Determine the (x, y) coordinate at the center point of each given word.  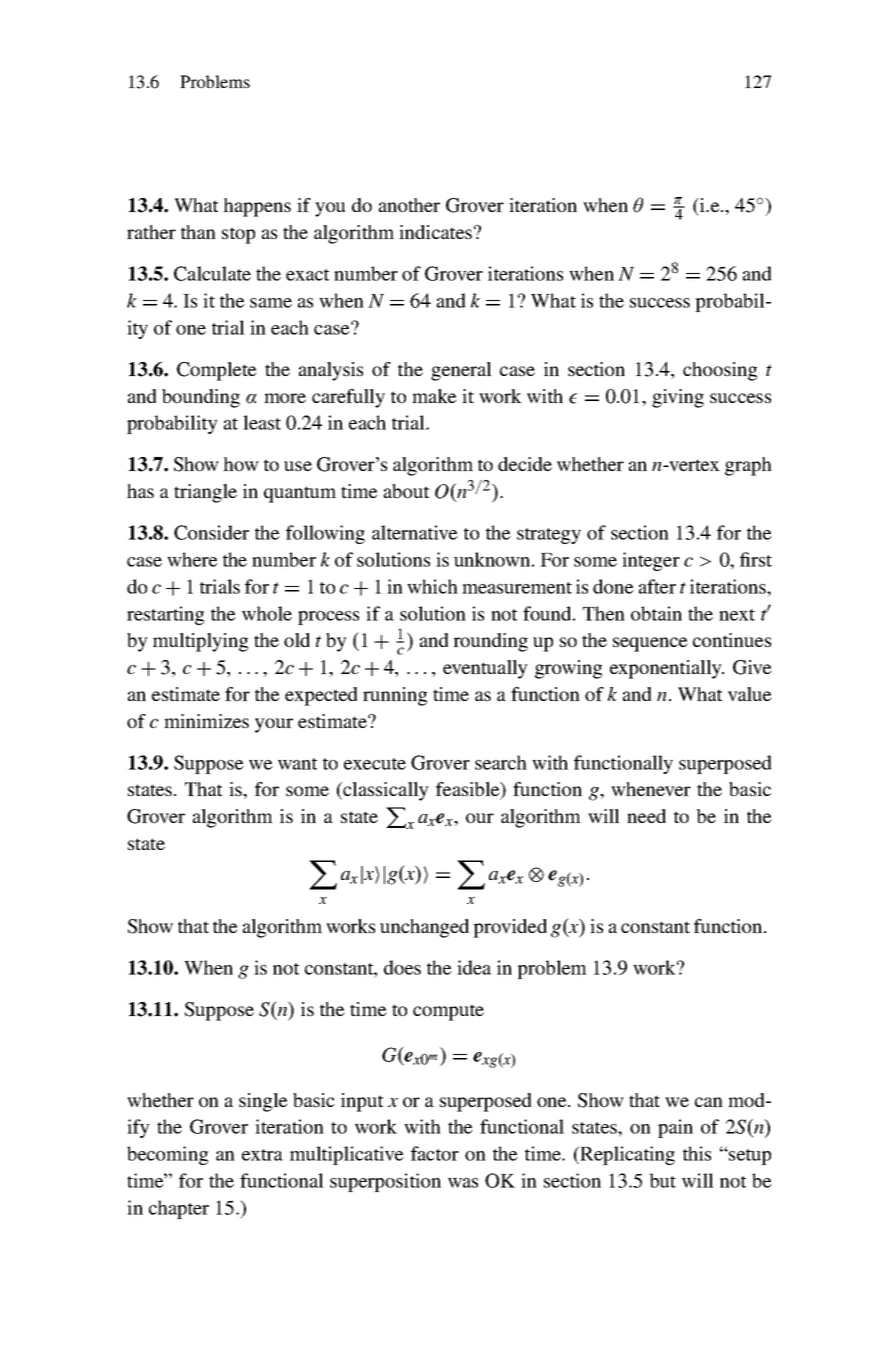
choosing (720, 371)
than (198, 232)
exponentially (667, 669)
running (395, 696)
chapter (179, 1209)
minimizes (206, 721)
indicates (435, 232)
